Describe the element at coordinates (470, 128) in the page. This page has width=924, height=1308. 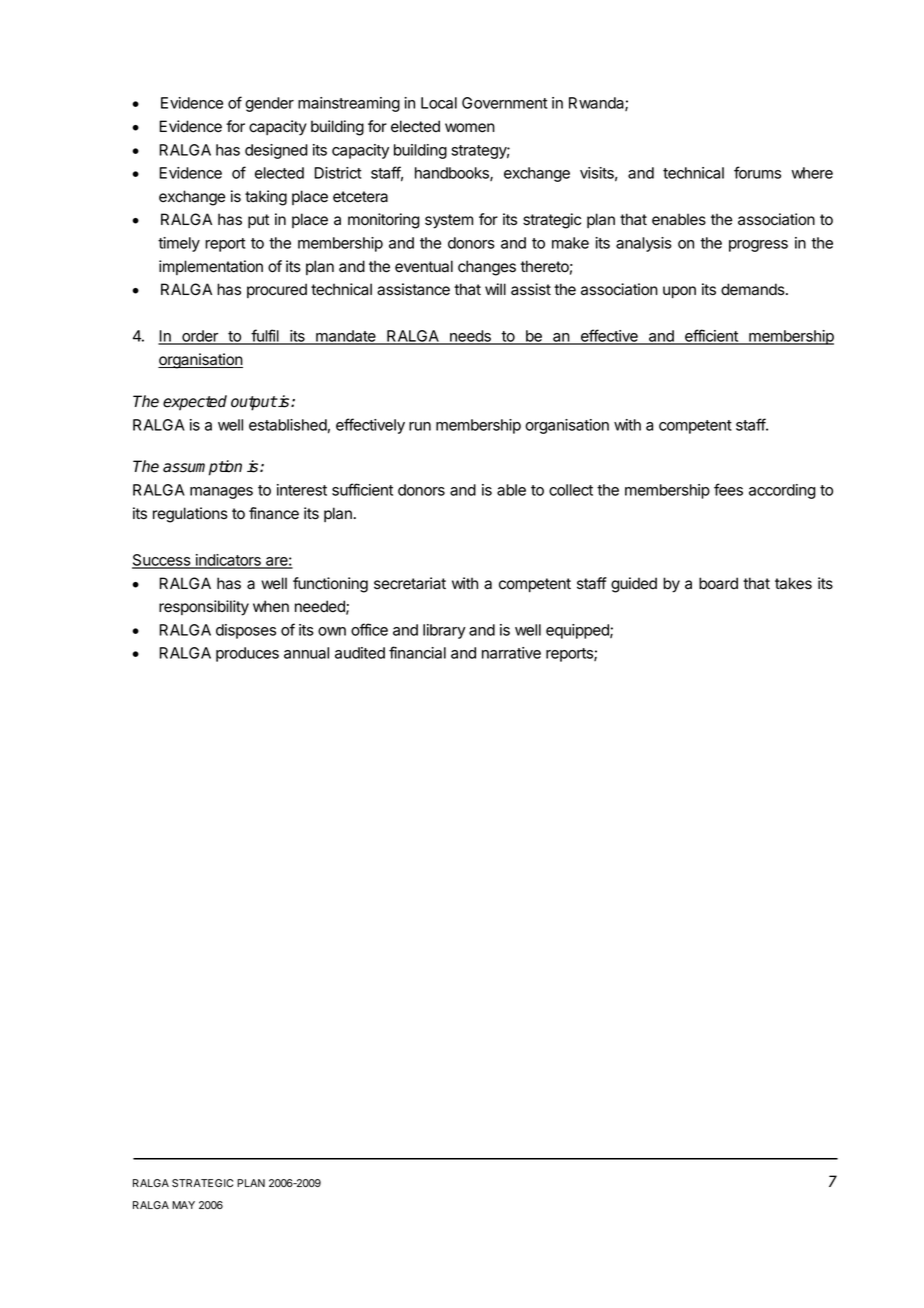
I see `women` at that location.
